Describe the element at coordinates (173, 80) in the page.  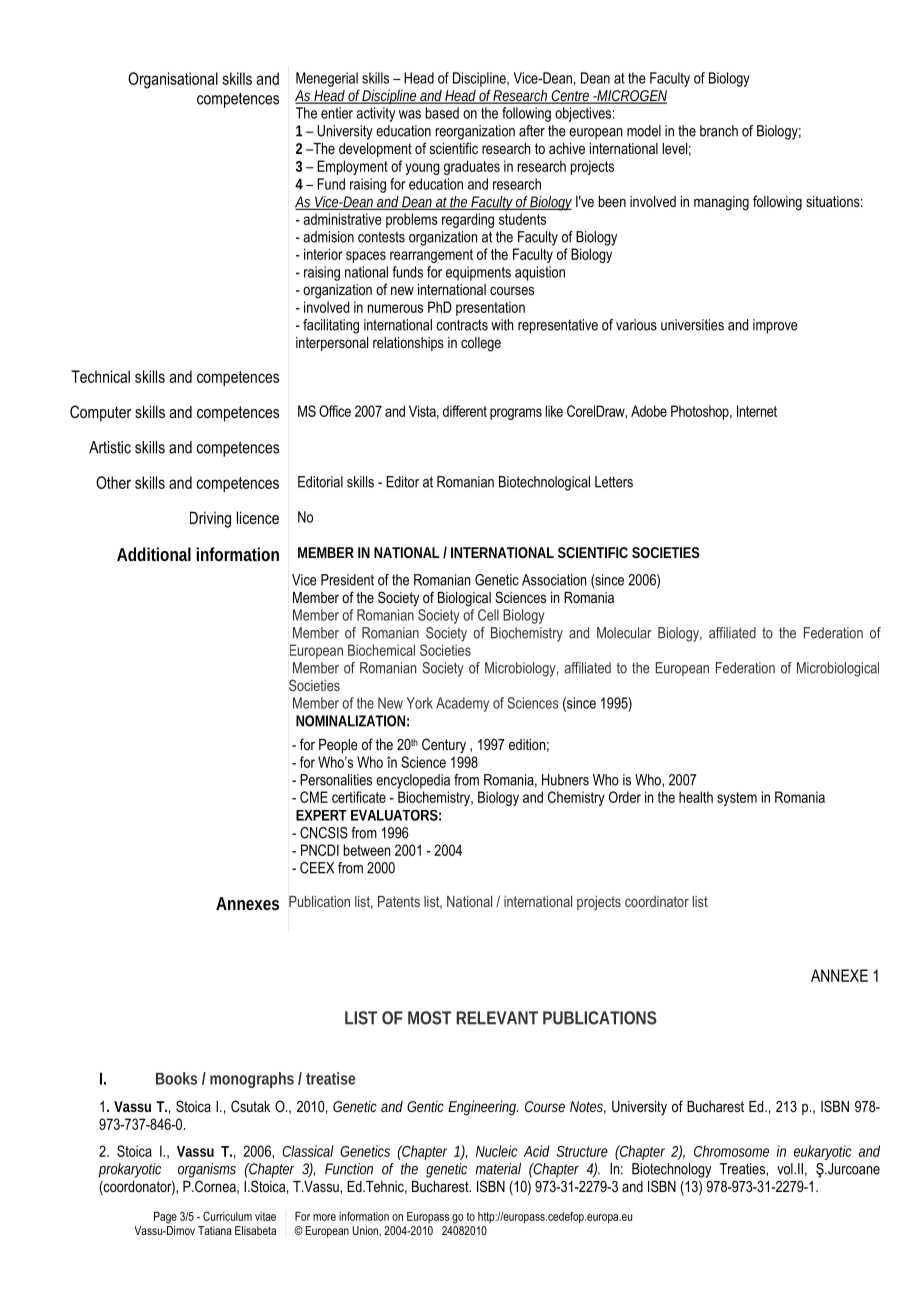
I see `Organisational` at that location.
